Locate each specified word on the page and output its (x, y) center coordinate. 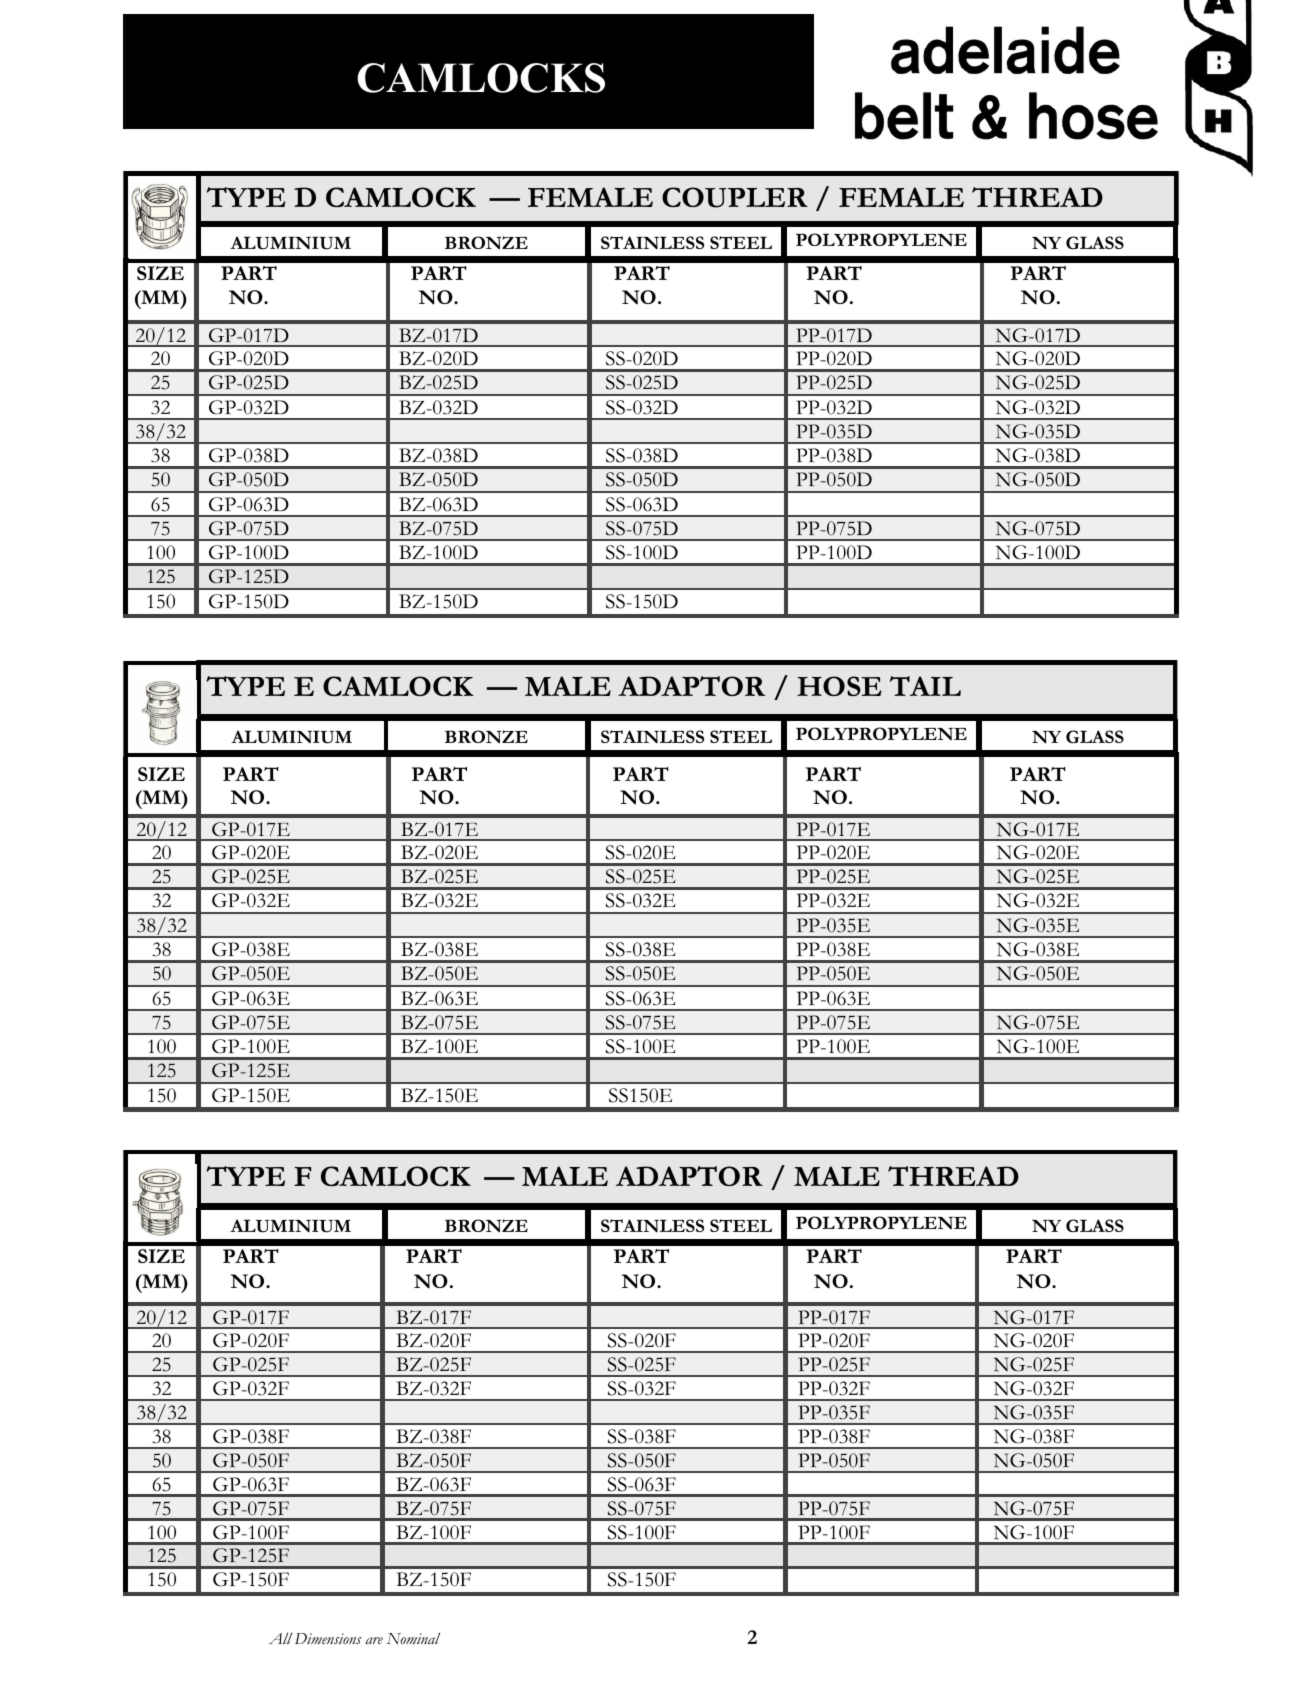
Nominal (413, 1638)
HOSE (839, 686)
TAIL (925, 686)
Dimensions (328, 1639)
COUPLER (735, 197)
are (374, 1641)
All (280, 1638)
